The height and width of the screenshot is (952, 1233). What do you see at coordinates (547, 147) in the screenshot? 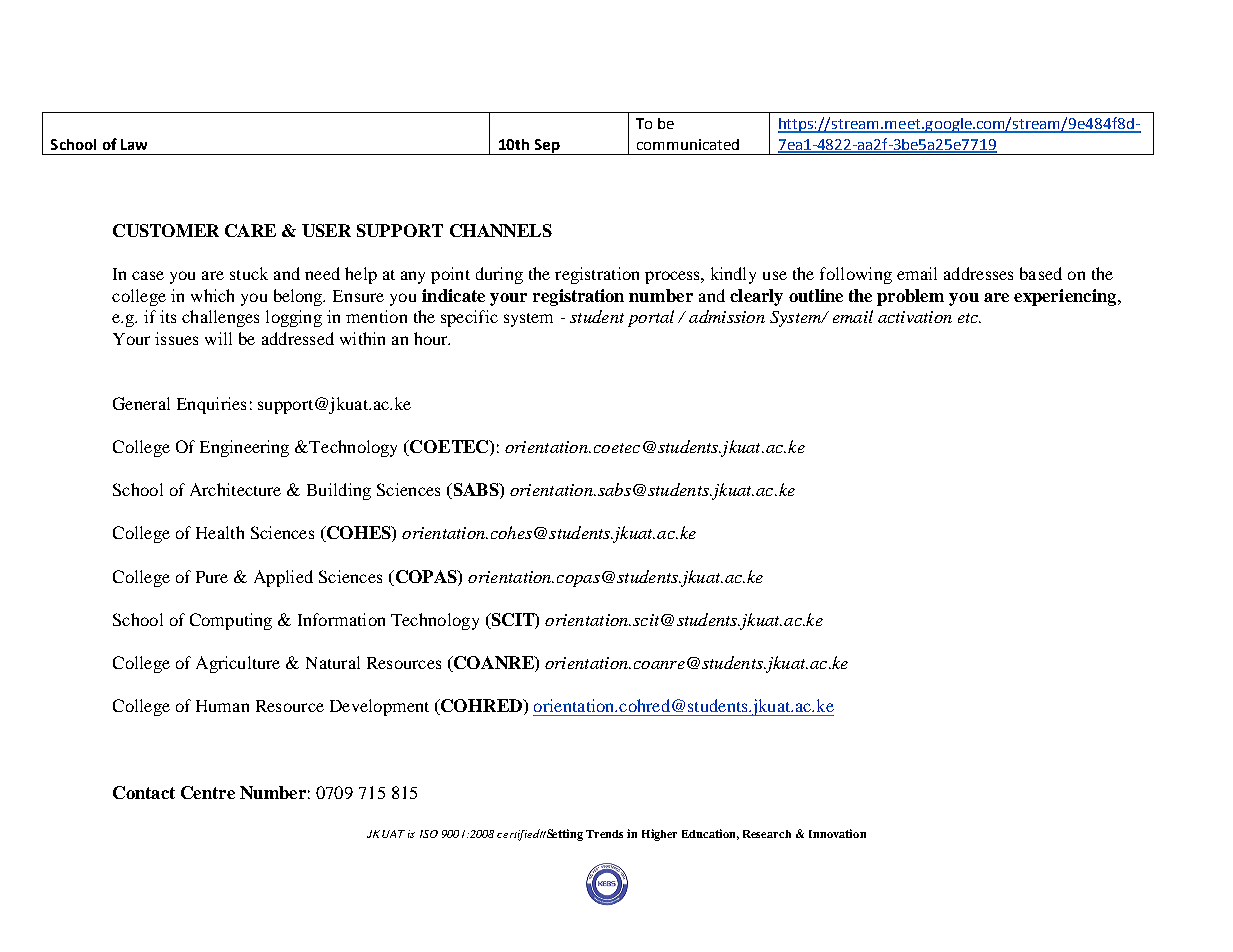
I see `Sep` at bounding box center [547, 147].
